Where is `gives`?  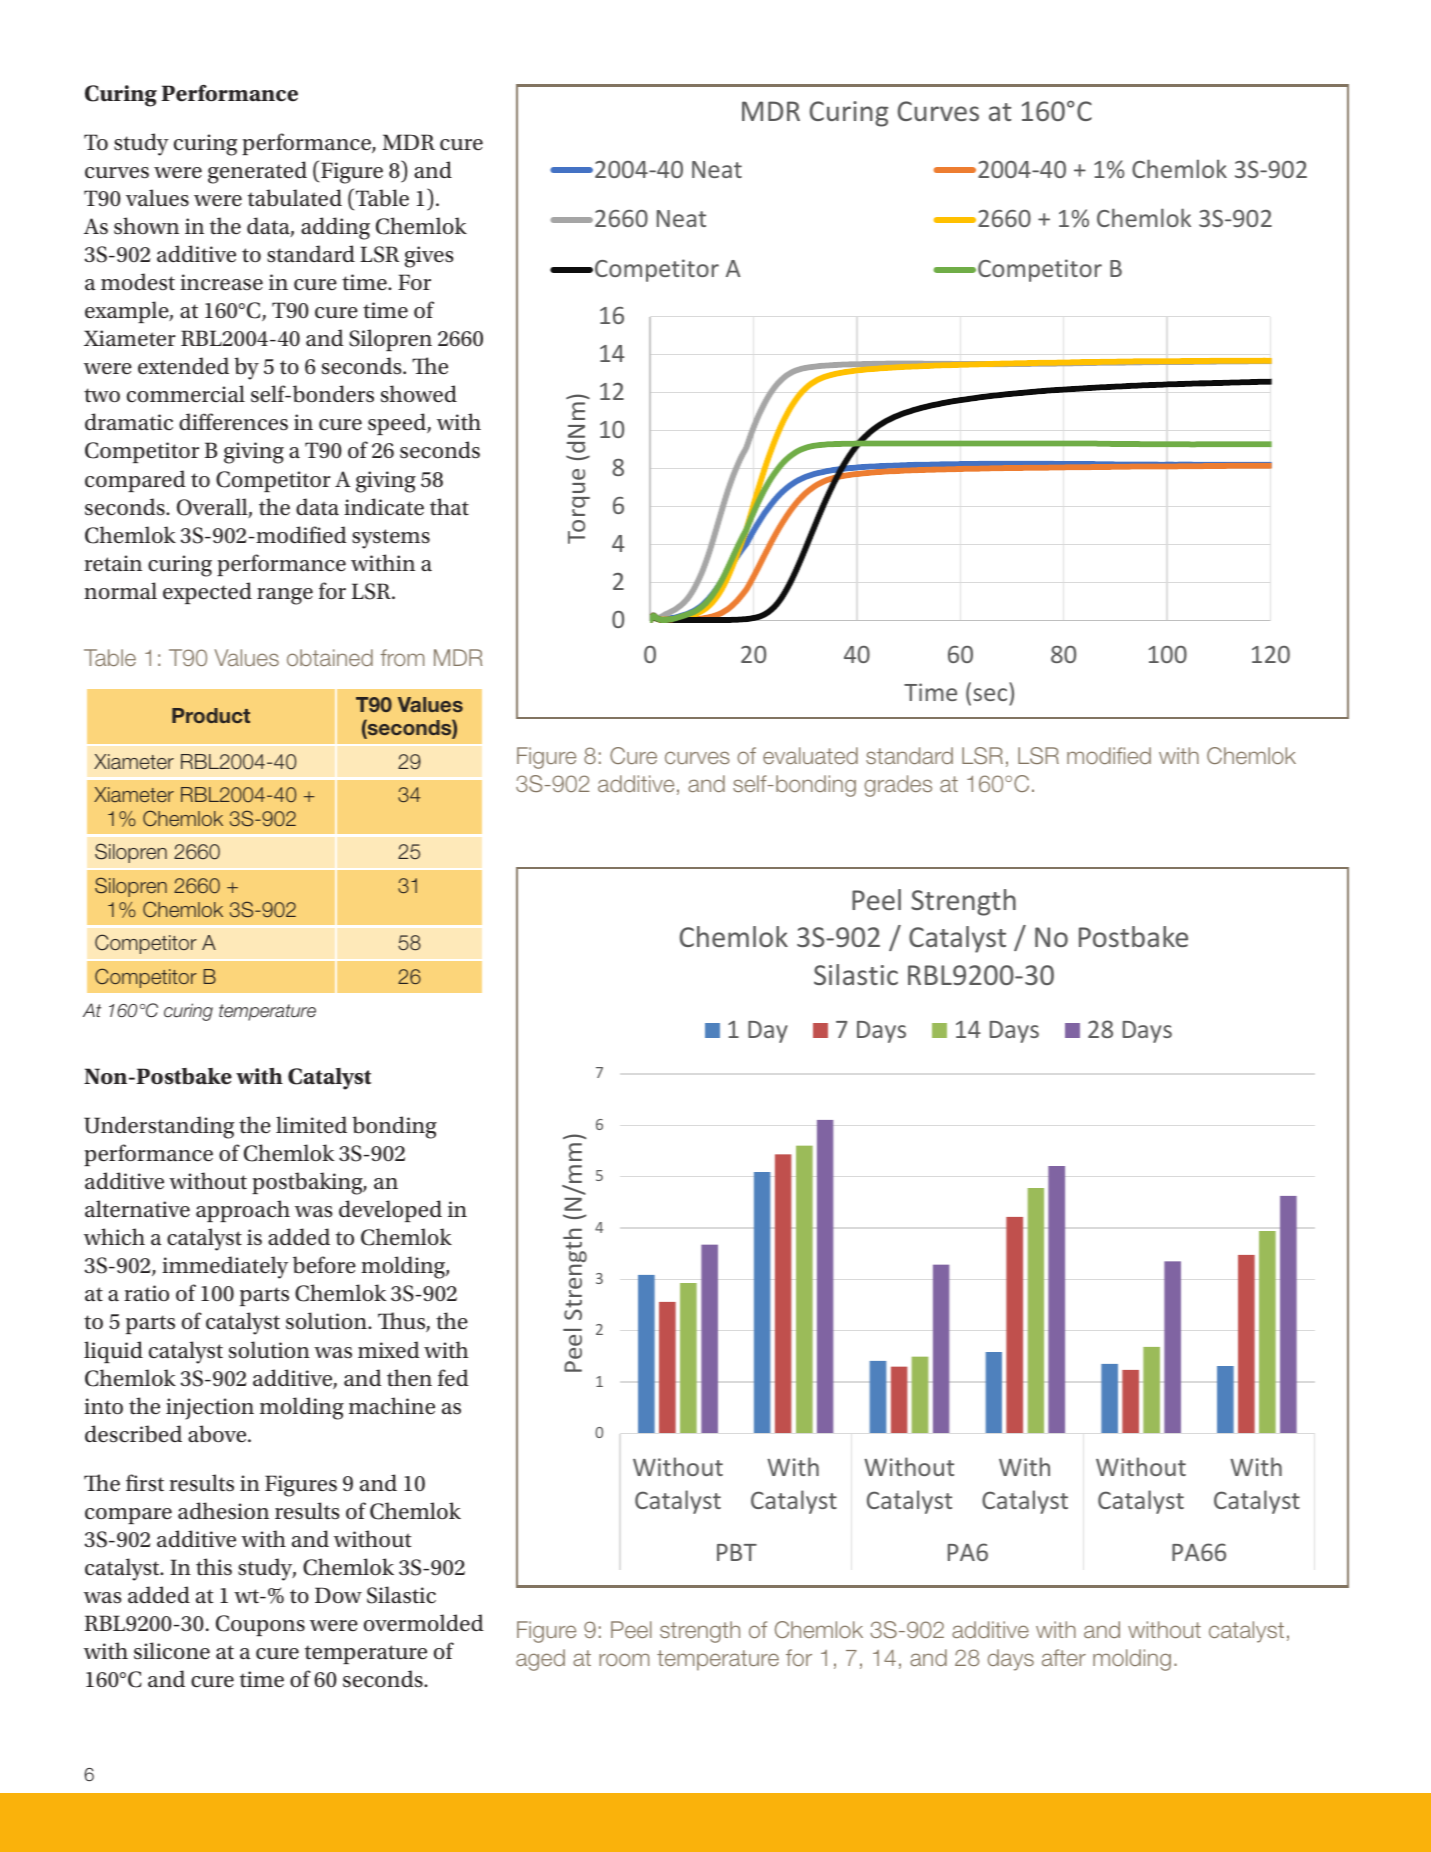
gives is located at coordinates (429, 257).
